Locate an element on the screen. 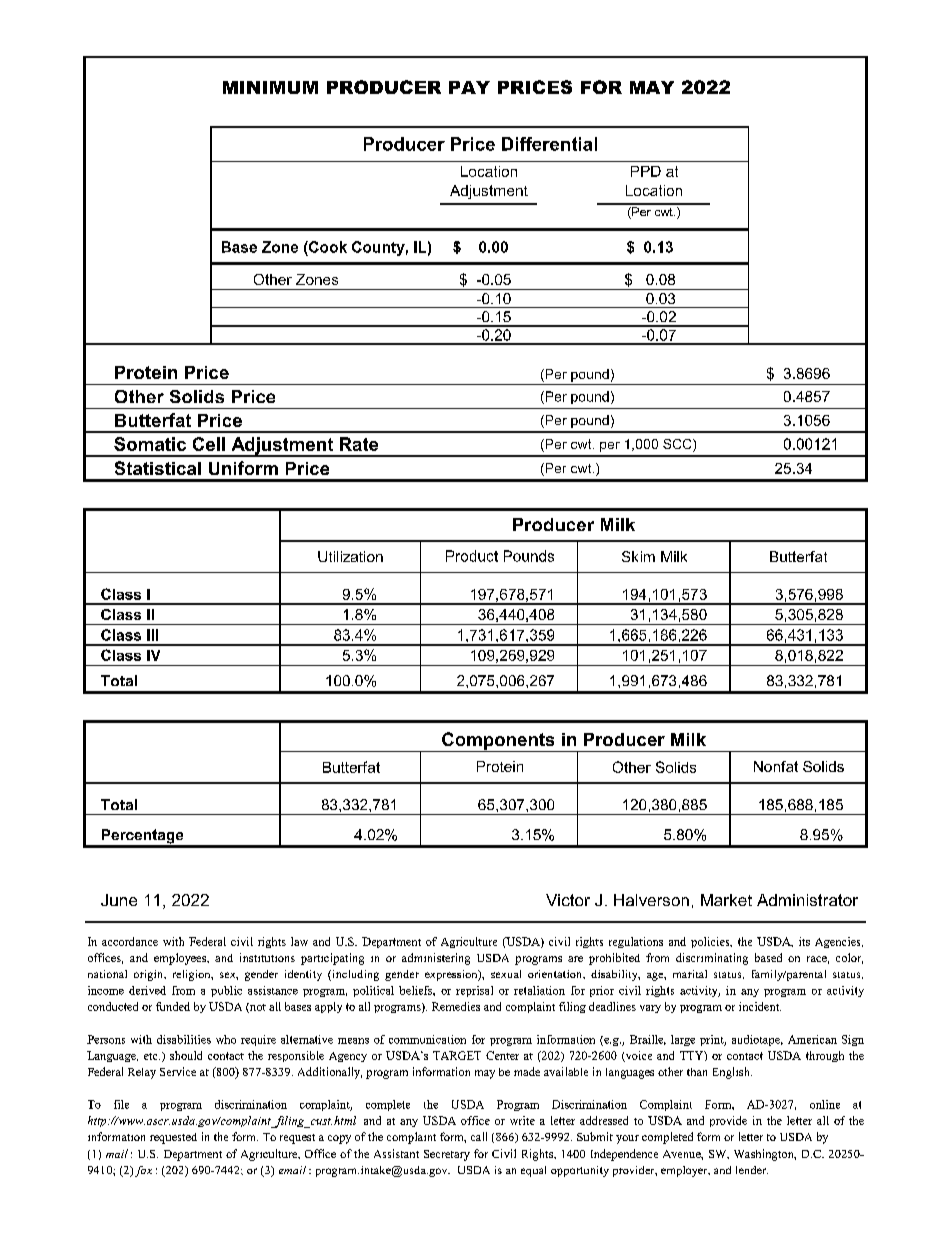 The width and height of the screenshot is (952, 1233). PPD is located at coordinates (646, 171).
